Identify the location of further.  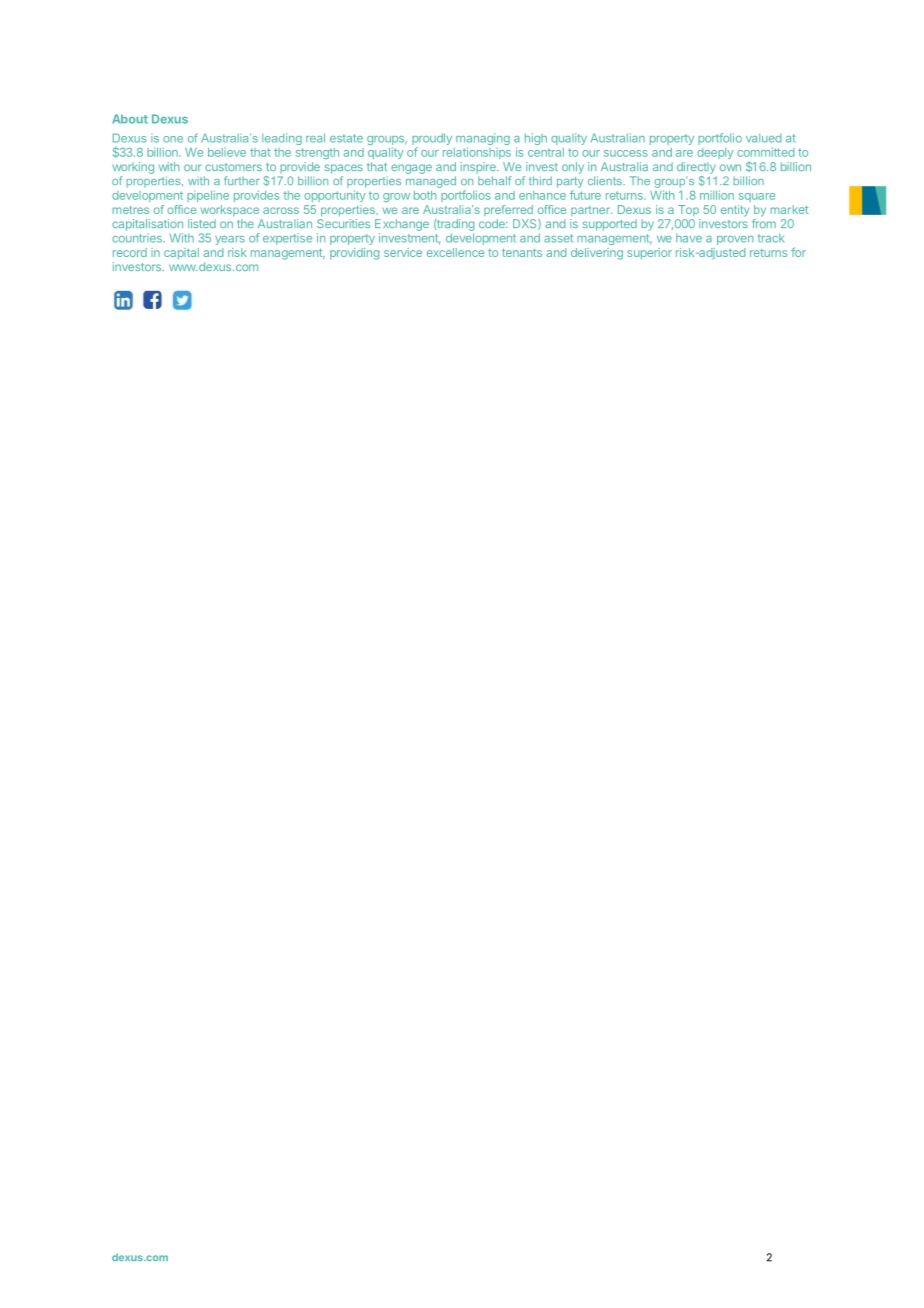
(242, 180).
